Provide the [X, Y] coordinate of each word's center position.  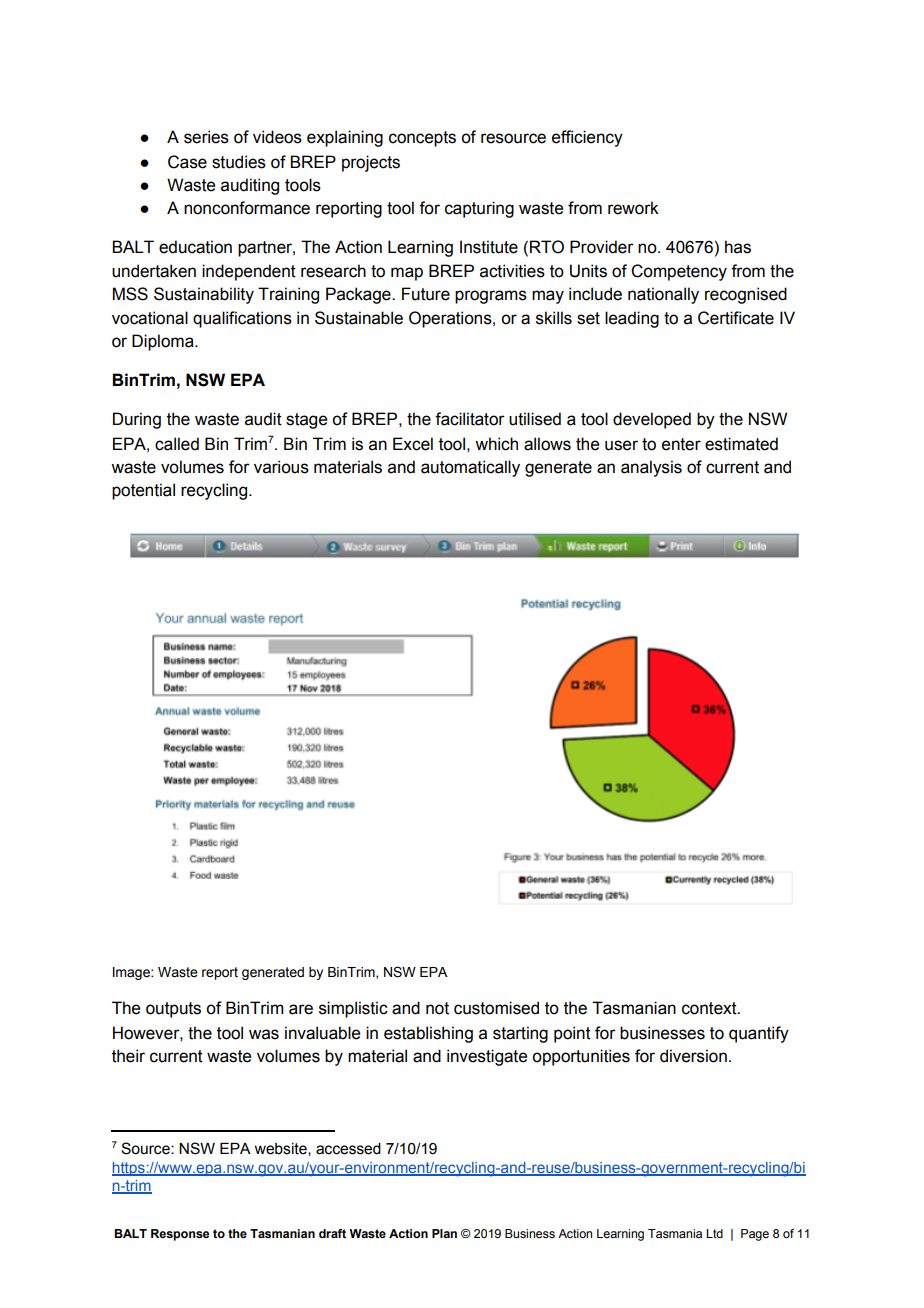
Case [187, 162]
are [301, 1009]
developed [652, 420]
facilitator [470, 419]
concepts [422, 139]
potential [143, 491]
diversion [693, 1056]
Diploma [164, 342]
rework [633, 208]
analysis [651, 468]
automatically [470, 468]
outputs [173, 1010]
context [710, 1008]
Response [180, 1235]
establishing [428, 1034]
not [437, 1008]
